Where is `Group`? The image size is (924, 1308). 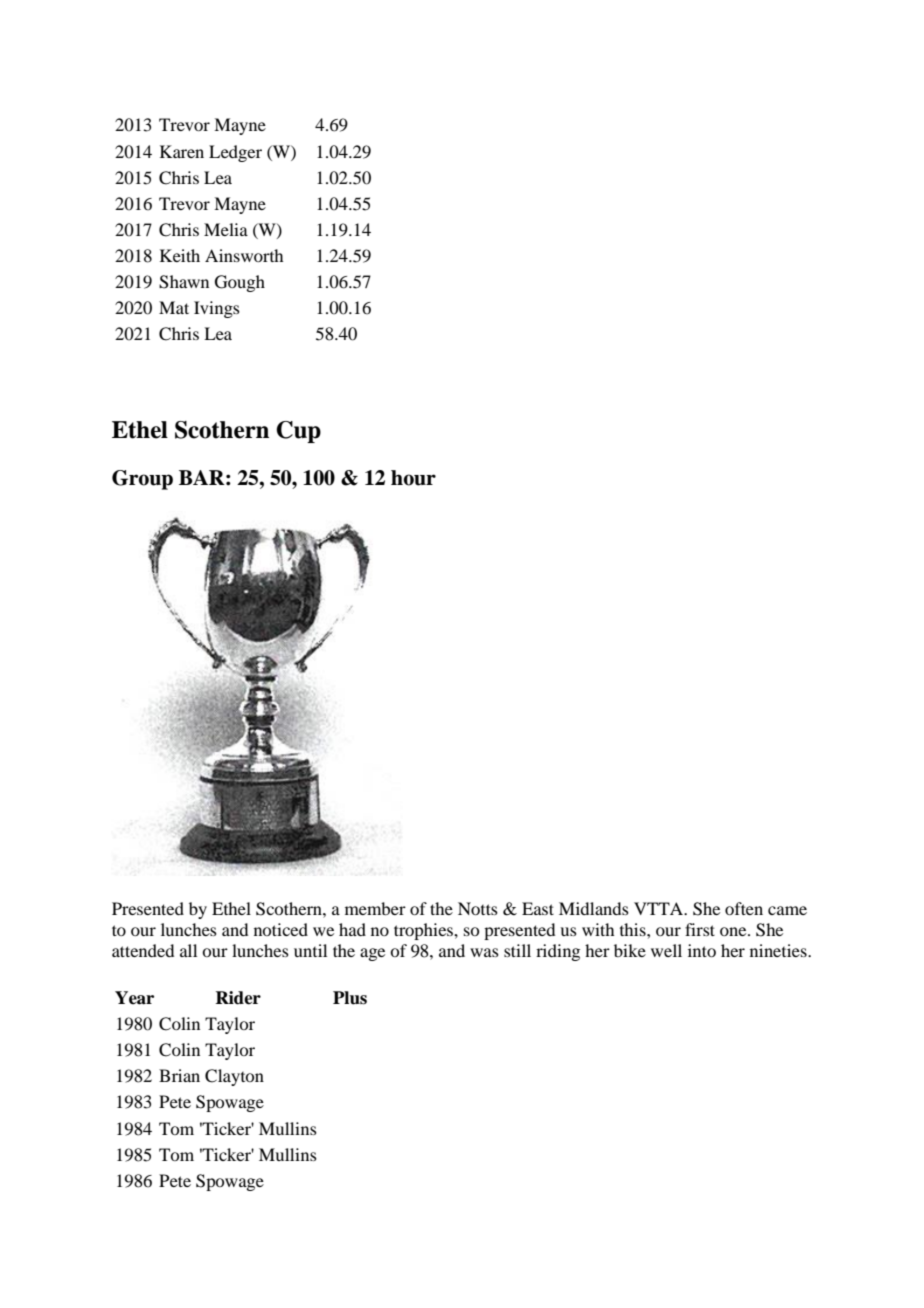 Group is located at coordinates (142, 480).
